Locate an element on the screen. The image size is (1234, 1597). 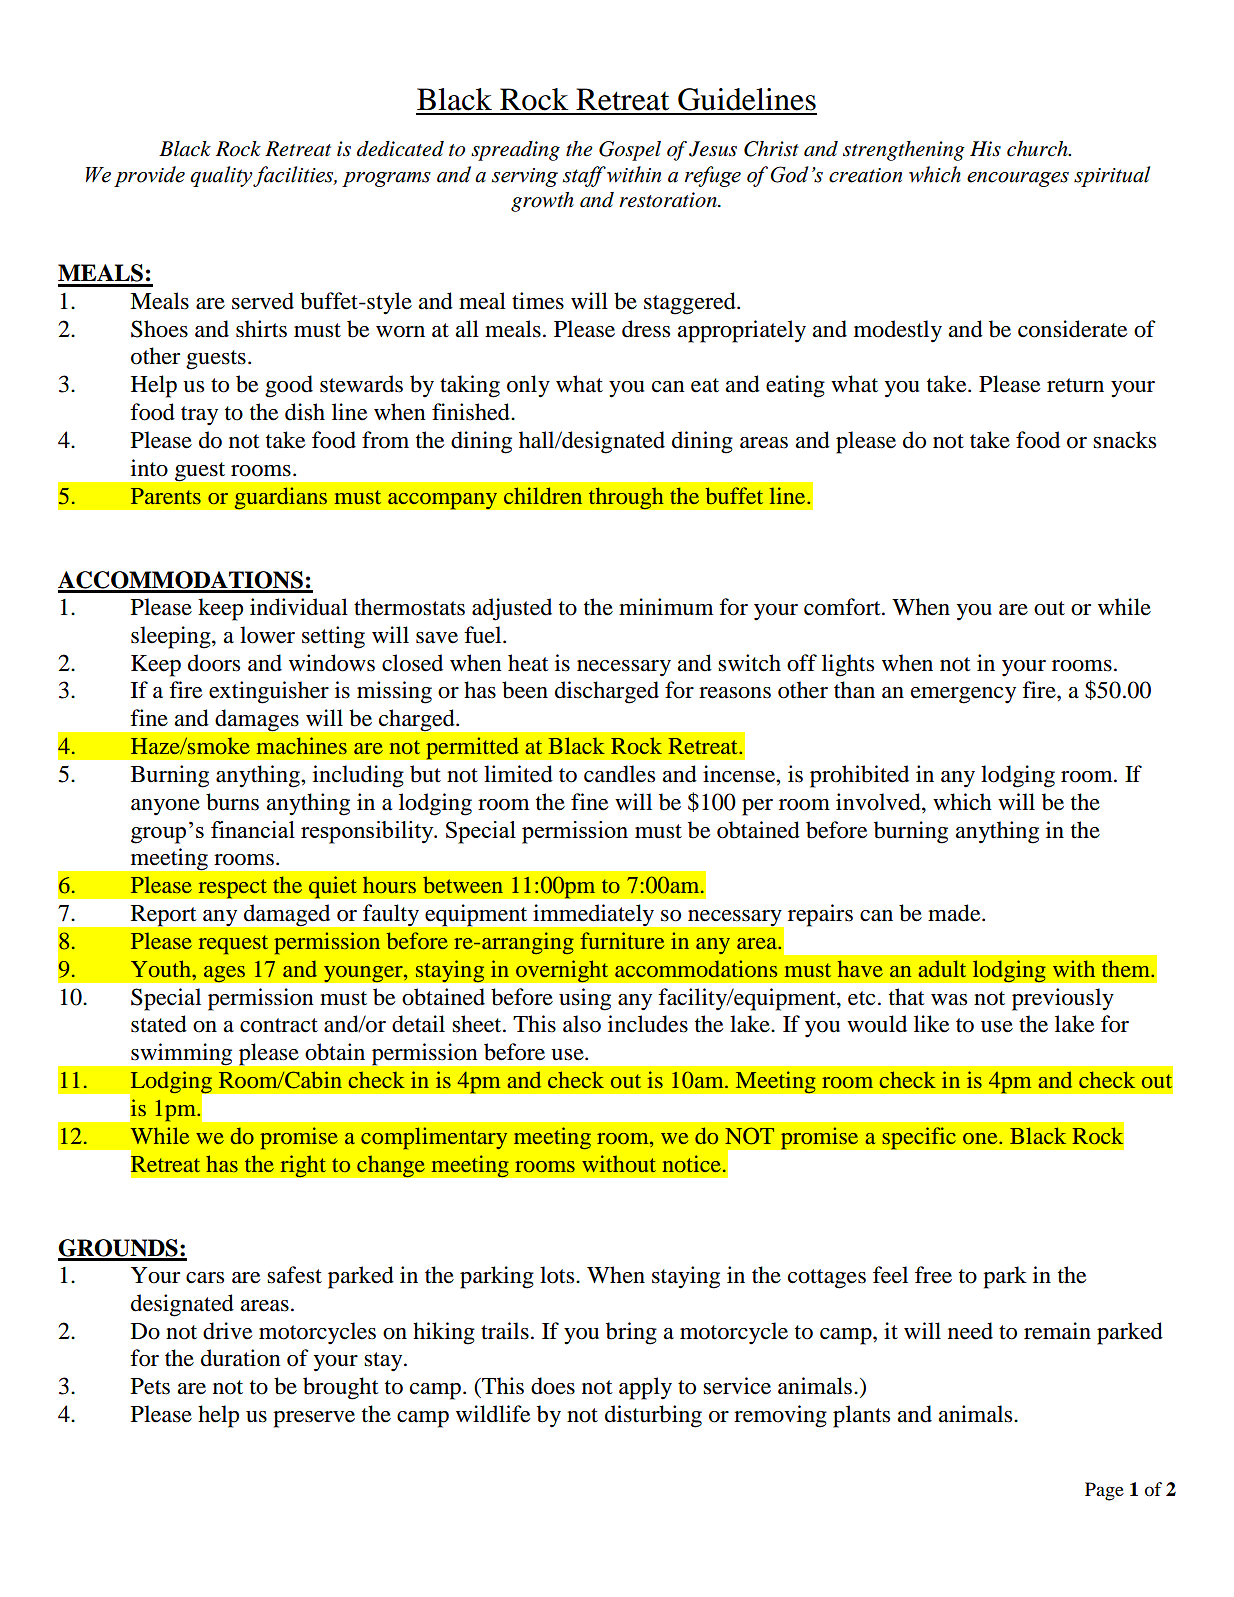
church is located at coordinates (1038, 149).
